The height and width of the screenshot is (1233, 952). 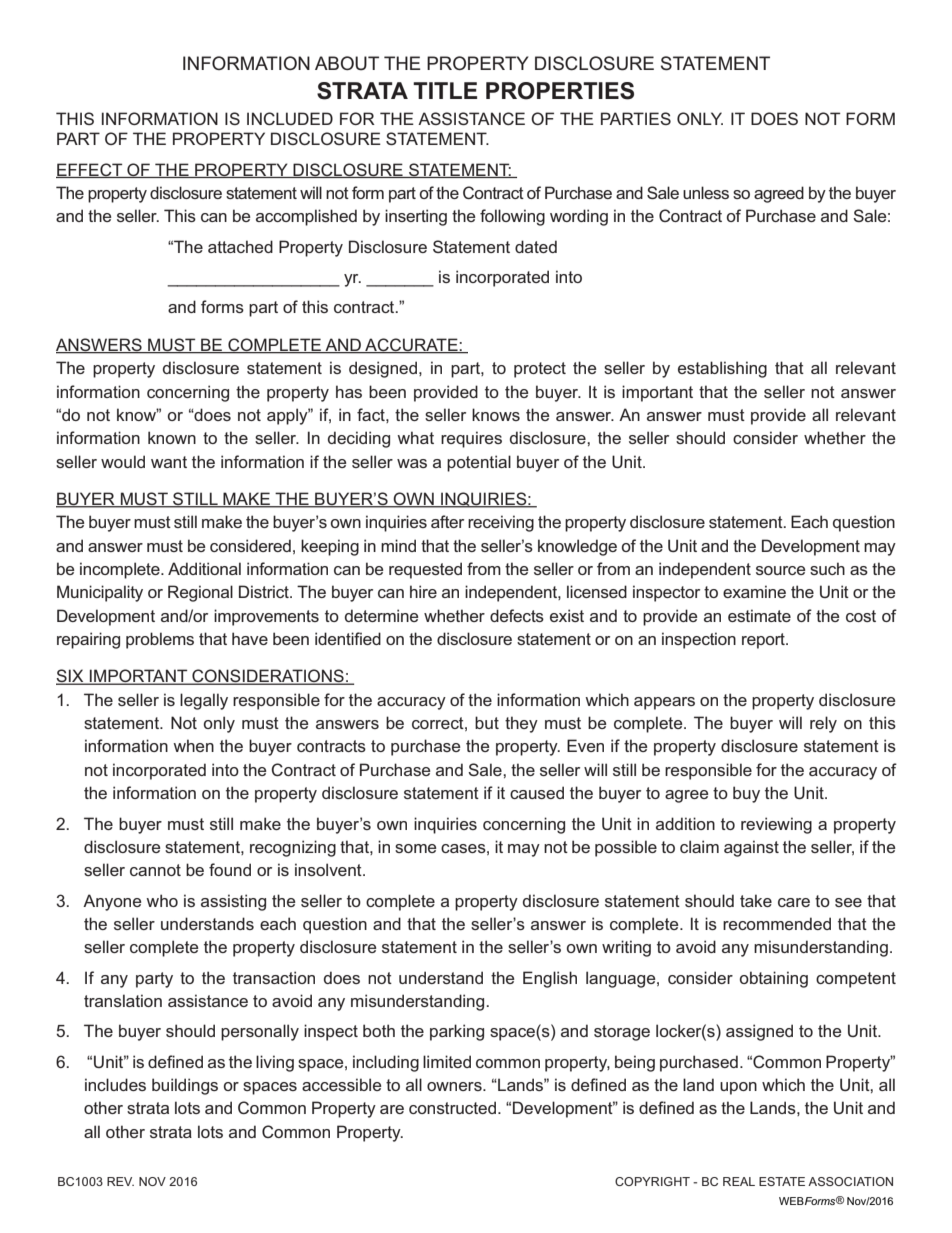 I want to click on reviewing, so click(x=776, y=825).
